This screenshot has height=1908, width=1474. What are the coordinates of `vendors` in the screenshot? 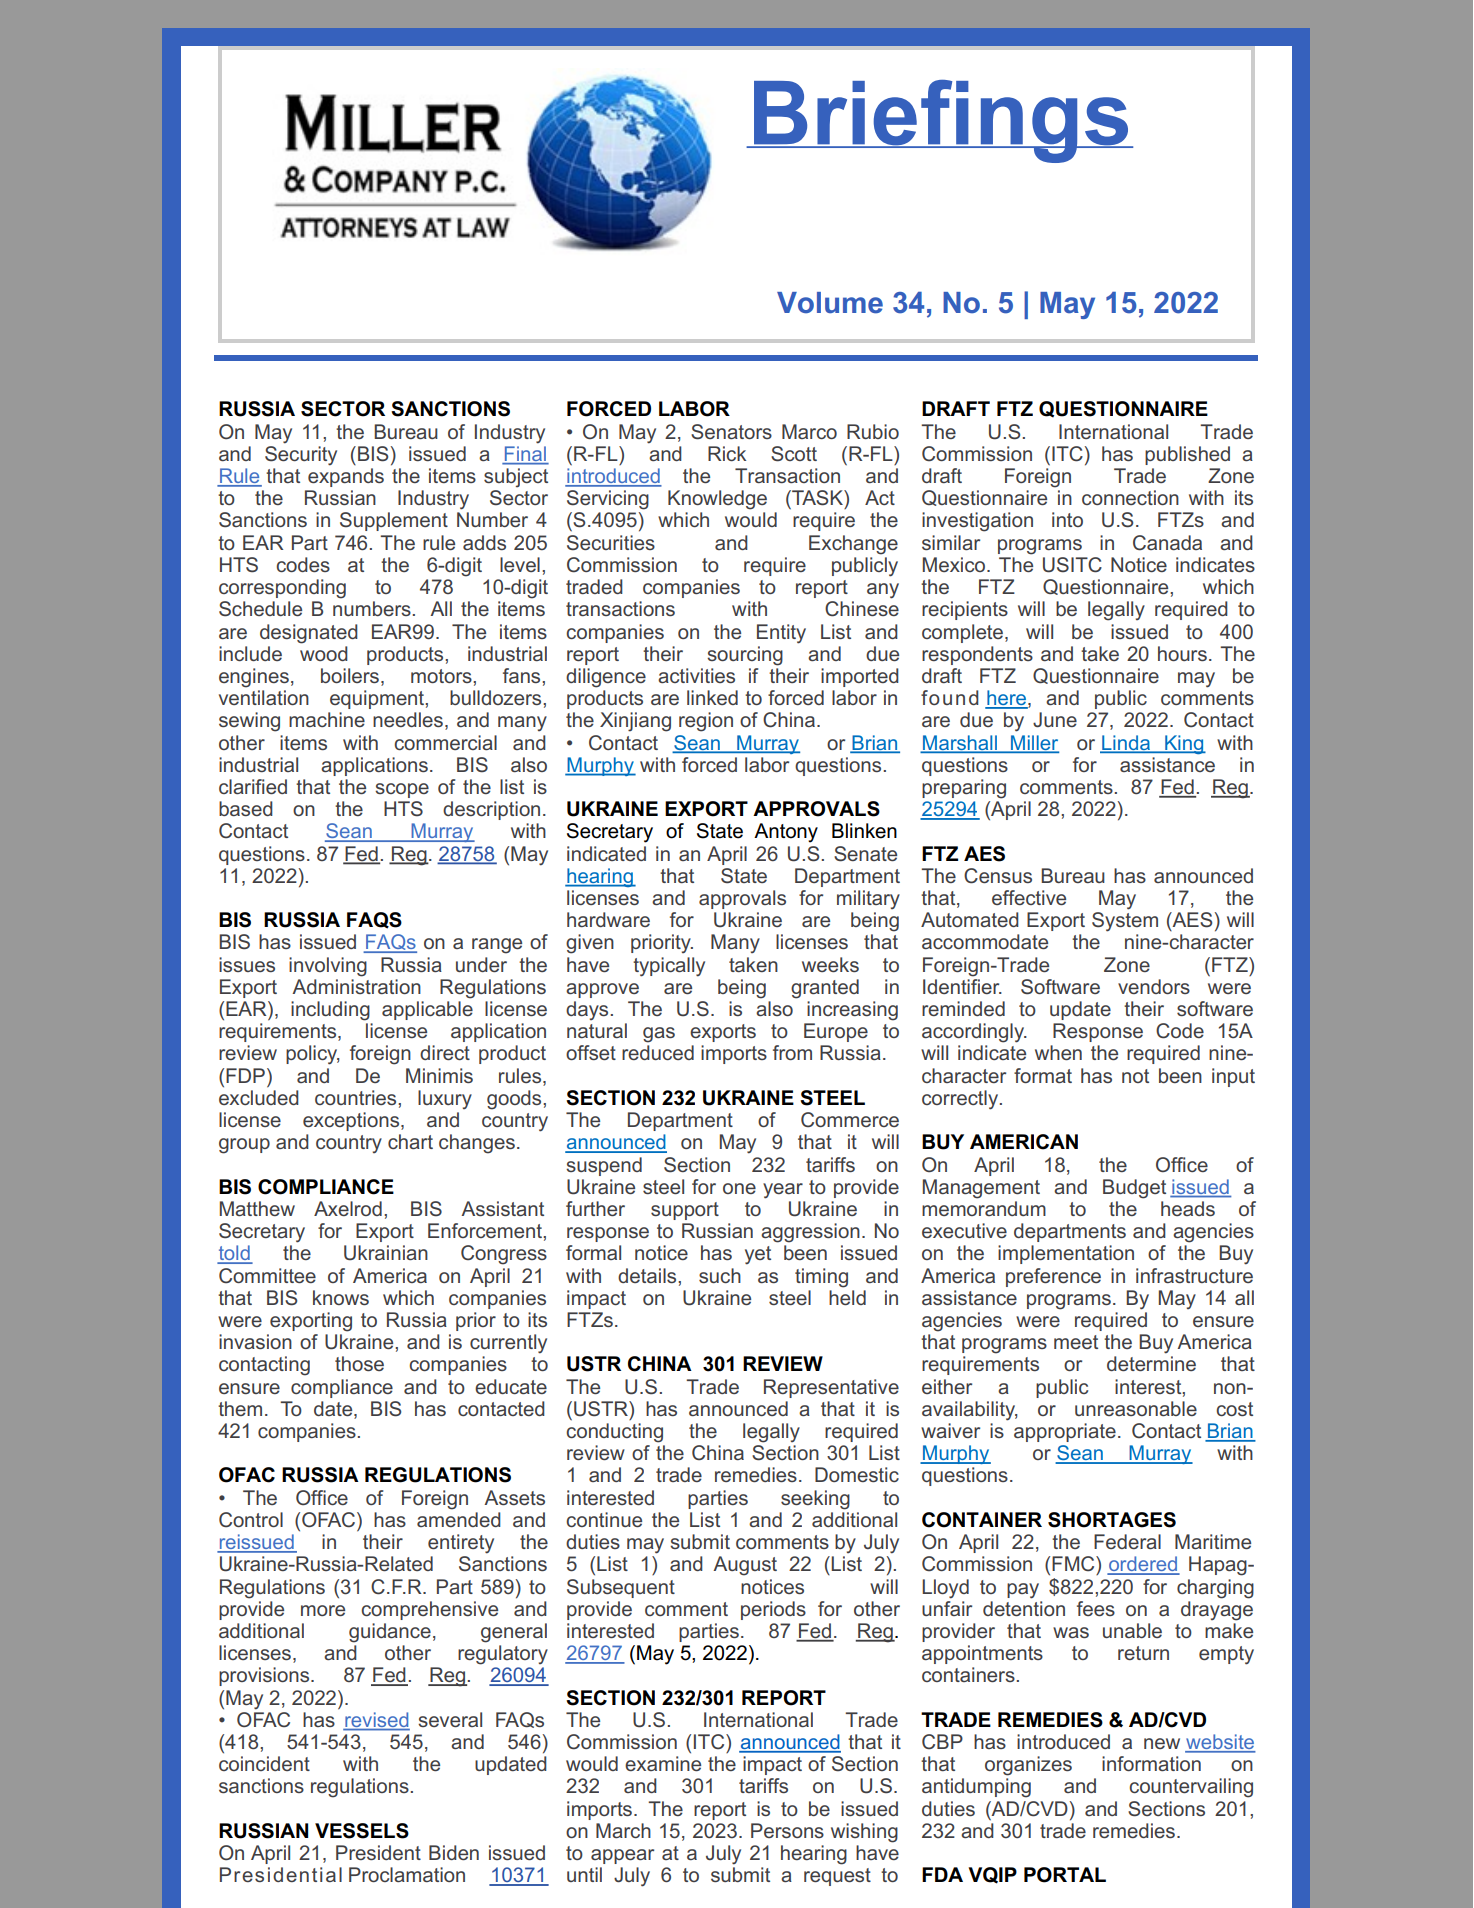 It's located at (1154, 986).
